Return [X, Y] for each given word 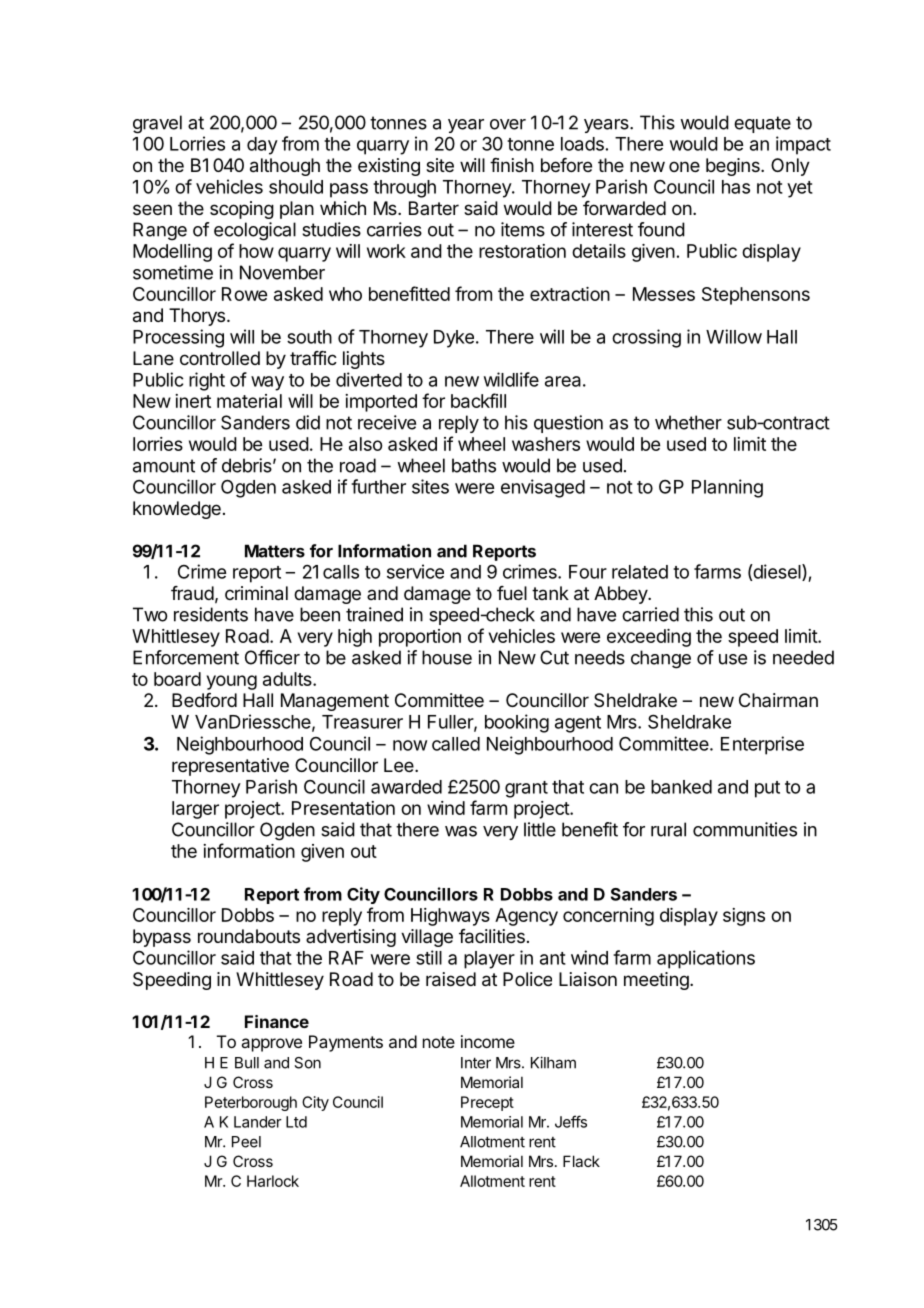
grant [526, 789]
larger [195, 810]
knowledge [177, 510]
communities [745, 829]
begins [734, 167]
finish [512, 165]
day [262, 146]
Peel [246, 1142]
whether [688, 422]
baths [474, 465]
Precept [487, 1103]
